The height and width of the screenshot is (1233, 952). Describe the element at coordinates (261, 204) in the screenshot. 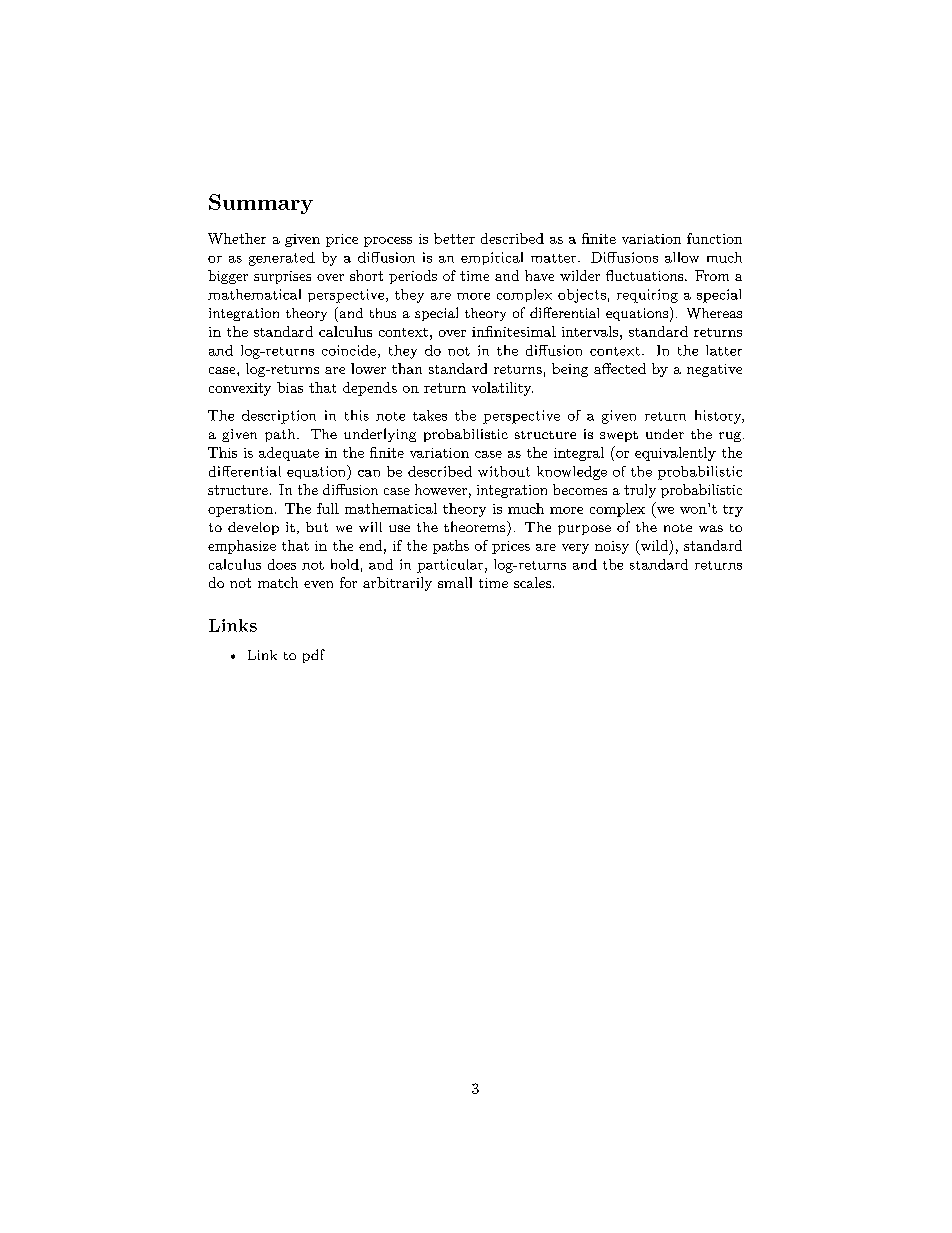

I see `Summary` at that location.
